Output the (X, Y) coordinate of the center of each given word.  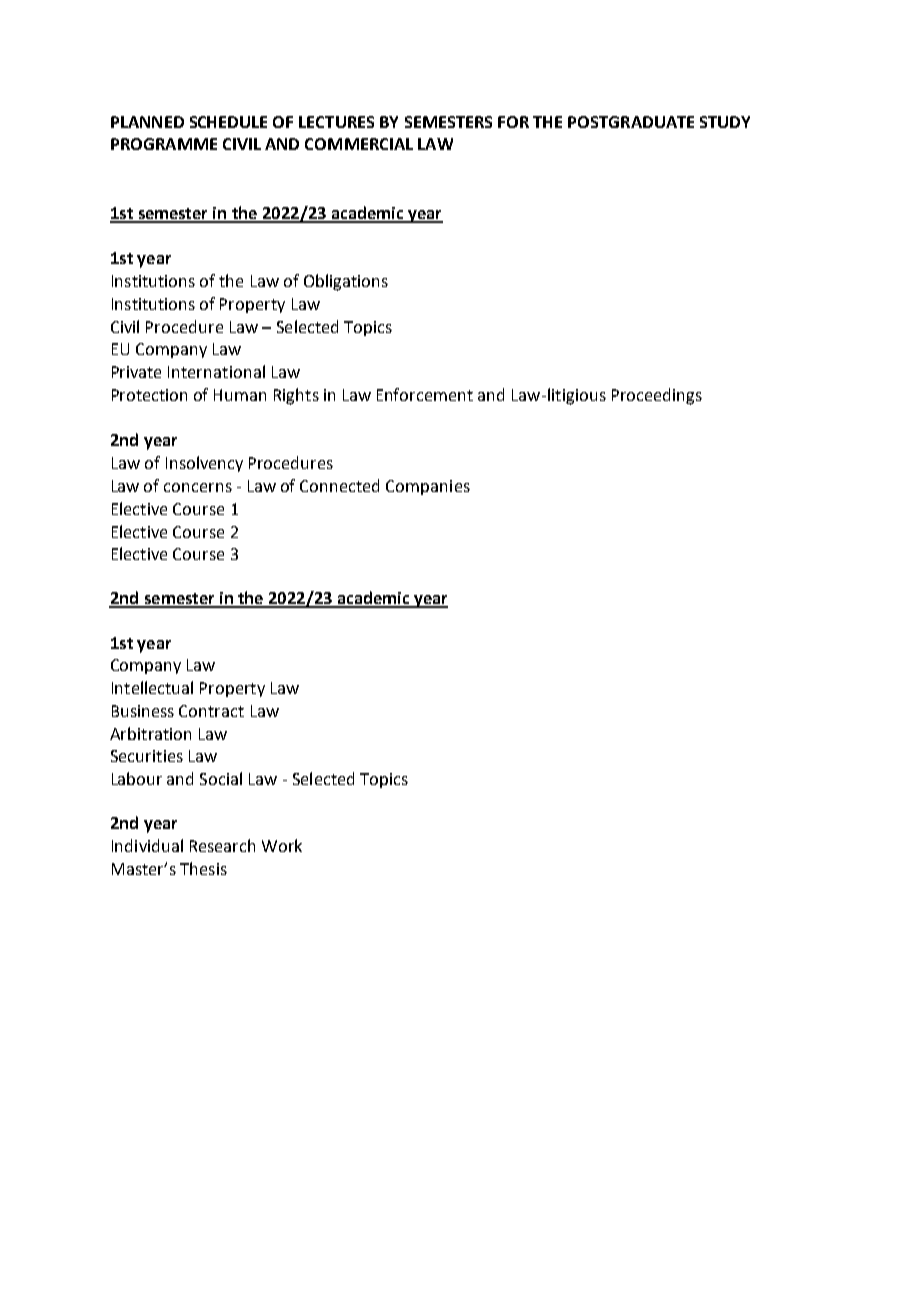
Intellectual (152, 687)
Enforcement (425, 394)
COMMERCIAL (359, 144)
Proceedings (657, 396)
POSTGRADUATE (631, 122)
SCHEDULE (228, 122)
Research (222, 845)
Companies (428, 487)
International (216, 371)
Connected (339, 485)
